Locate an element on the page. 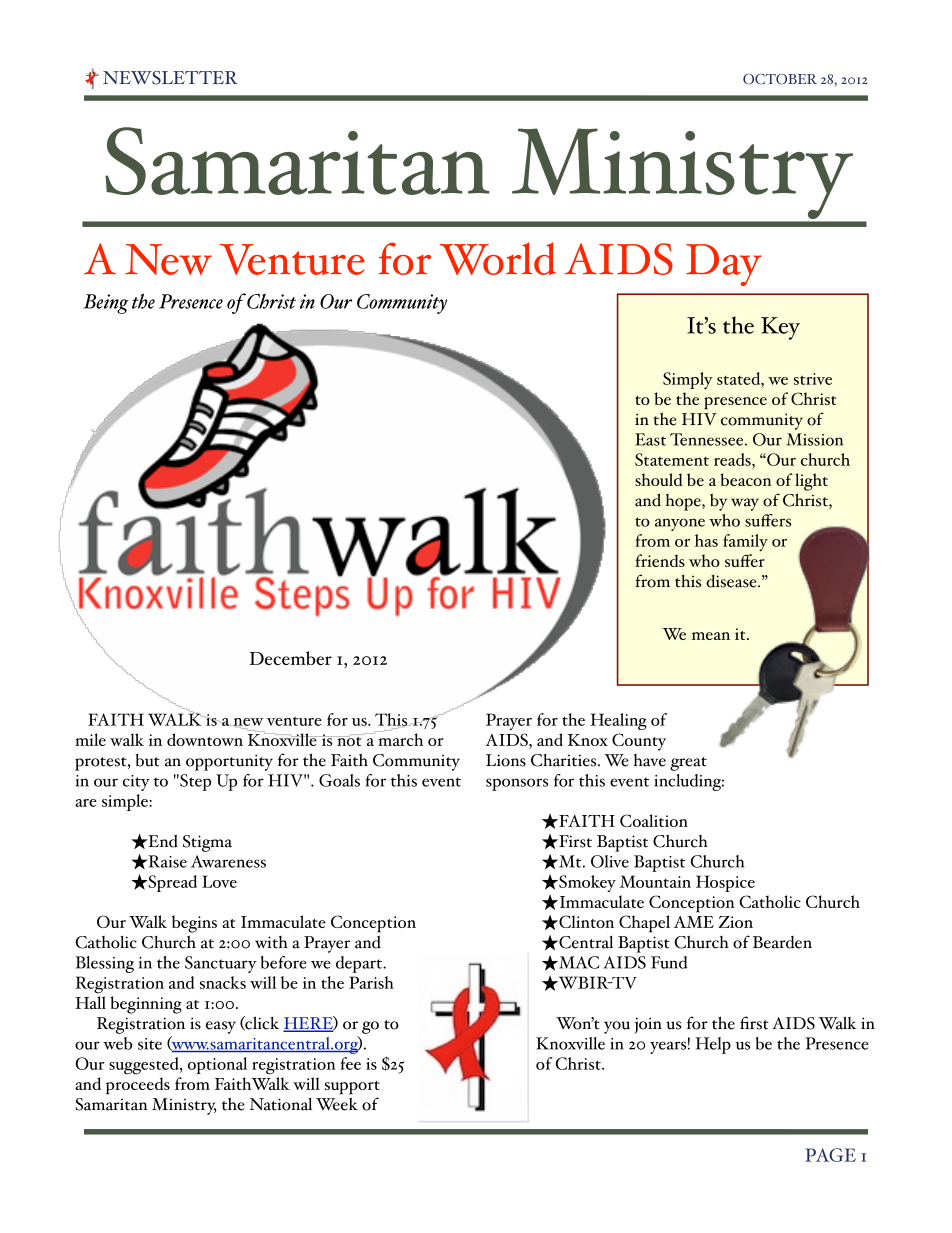  march is located at coordinates (399, 738).
